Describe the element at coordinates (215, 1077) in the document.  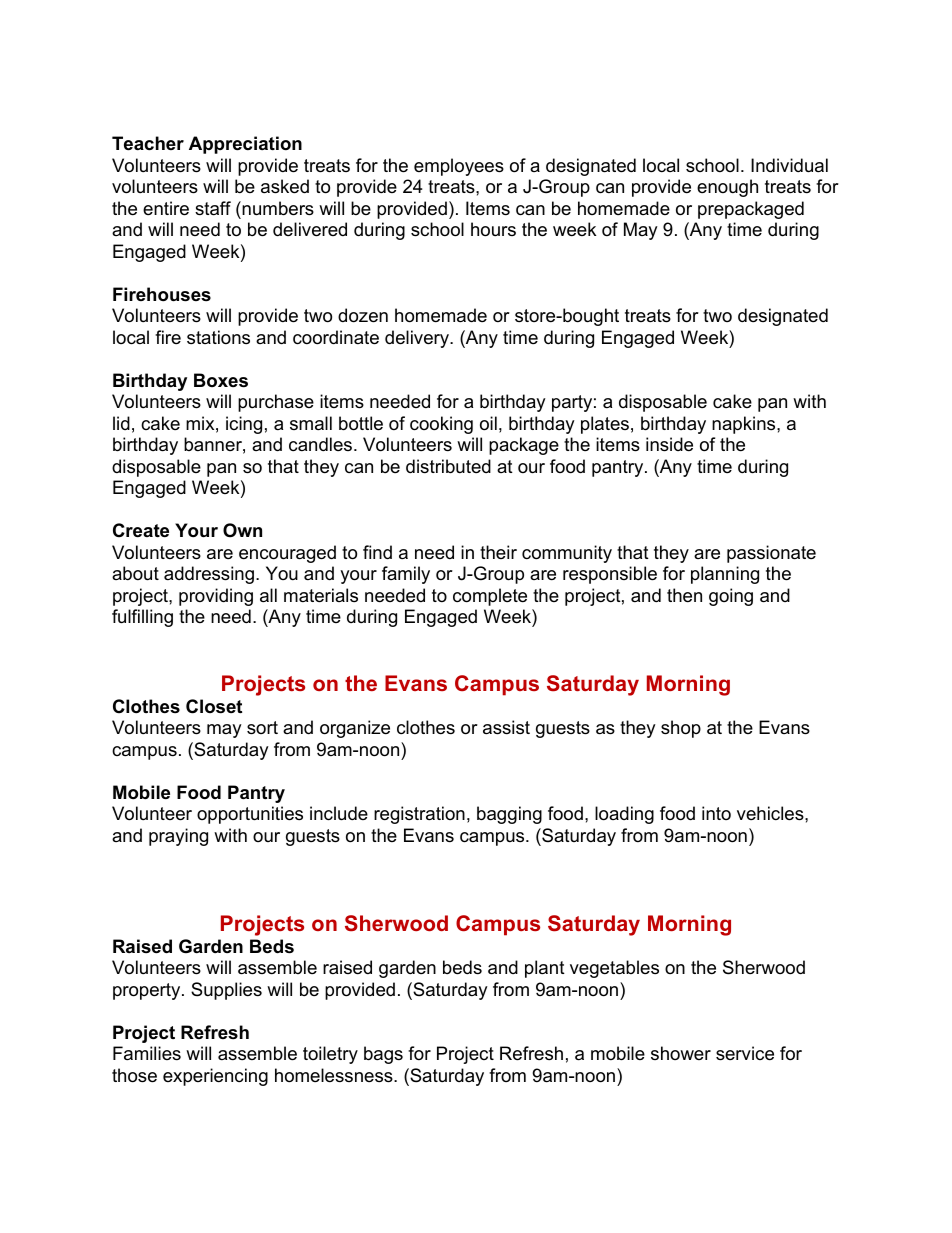
I see `experiencing` at that location.
